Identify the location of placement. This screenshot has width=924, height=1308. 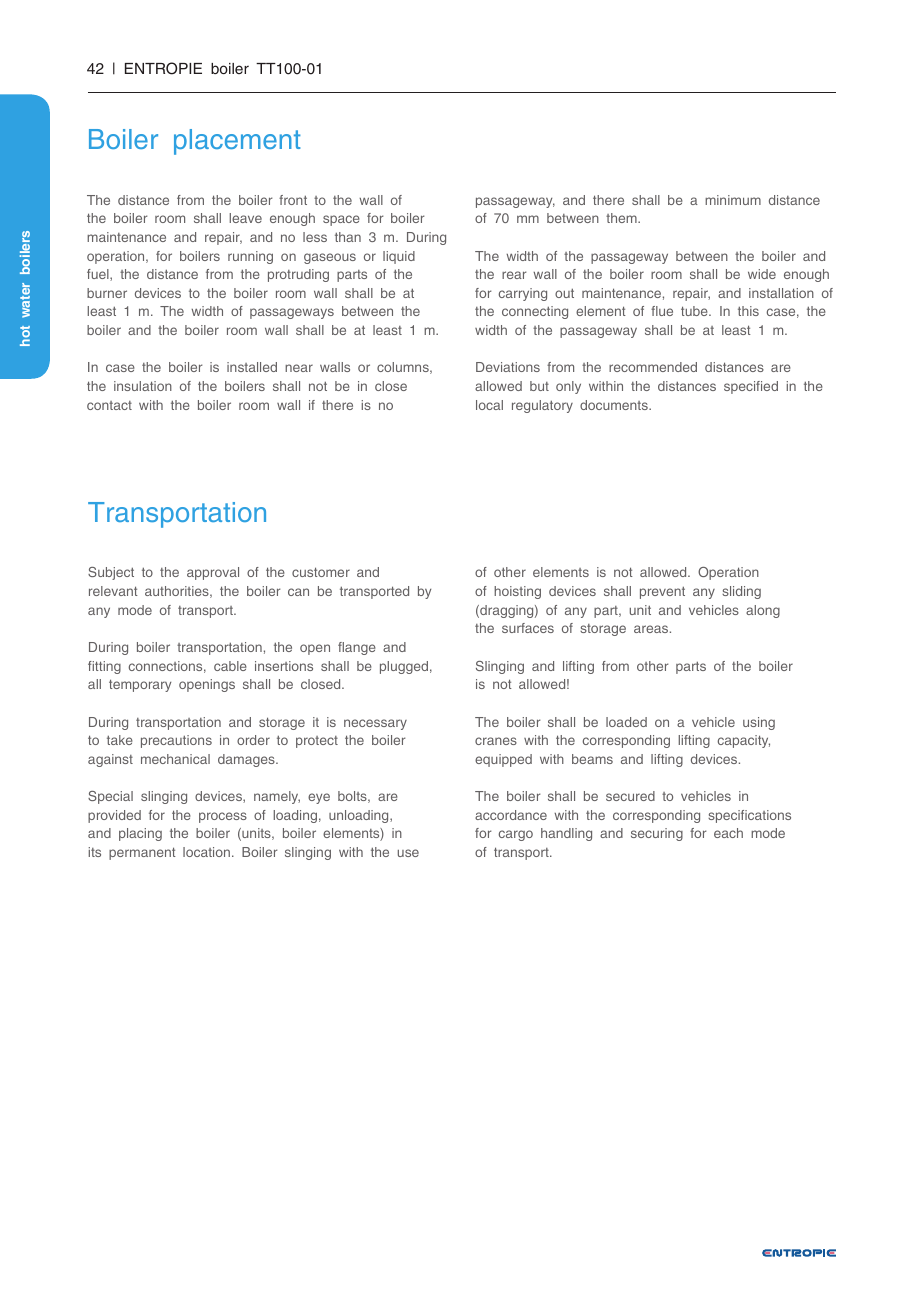
(237, 142).
